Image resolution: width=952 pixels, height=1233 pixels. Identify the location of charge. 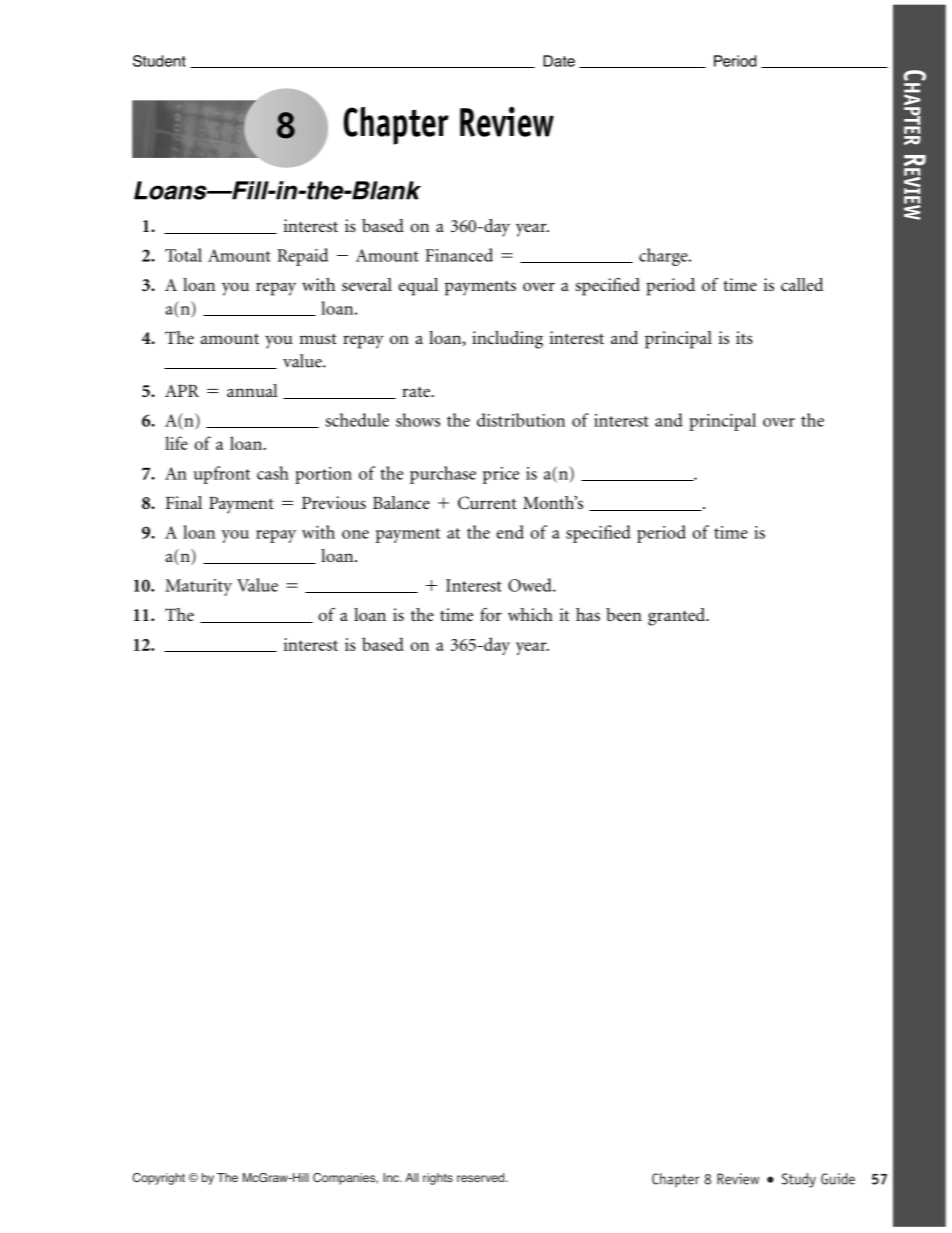
(664, 257).
